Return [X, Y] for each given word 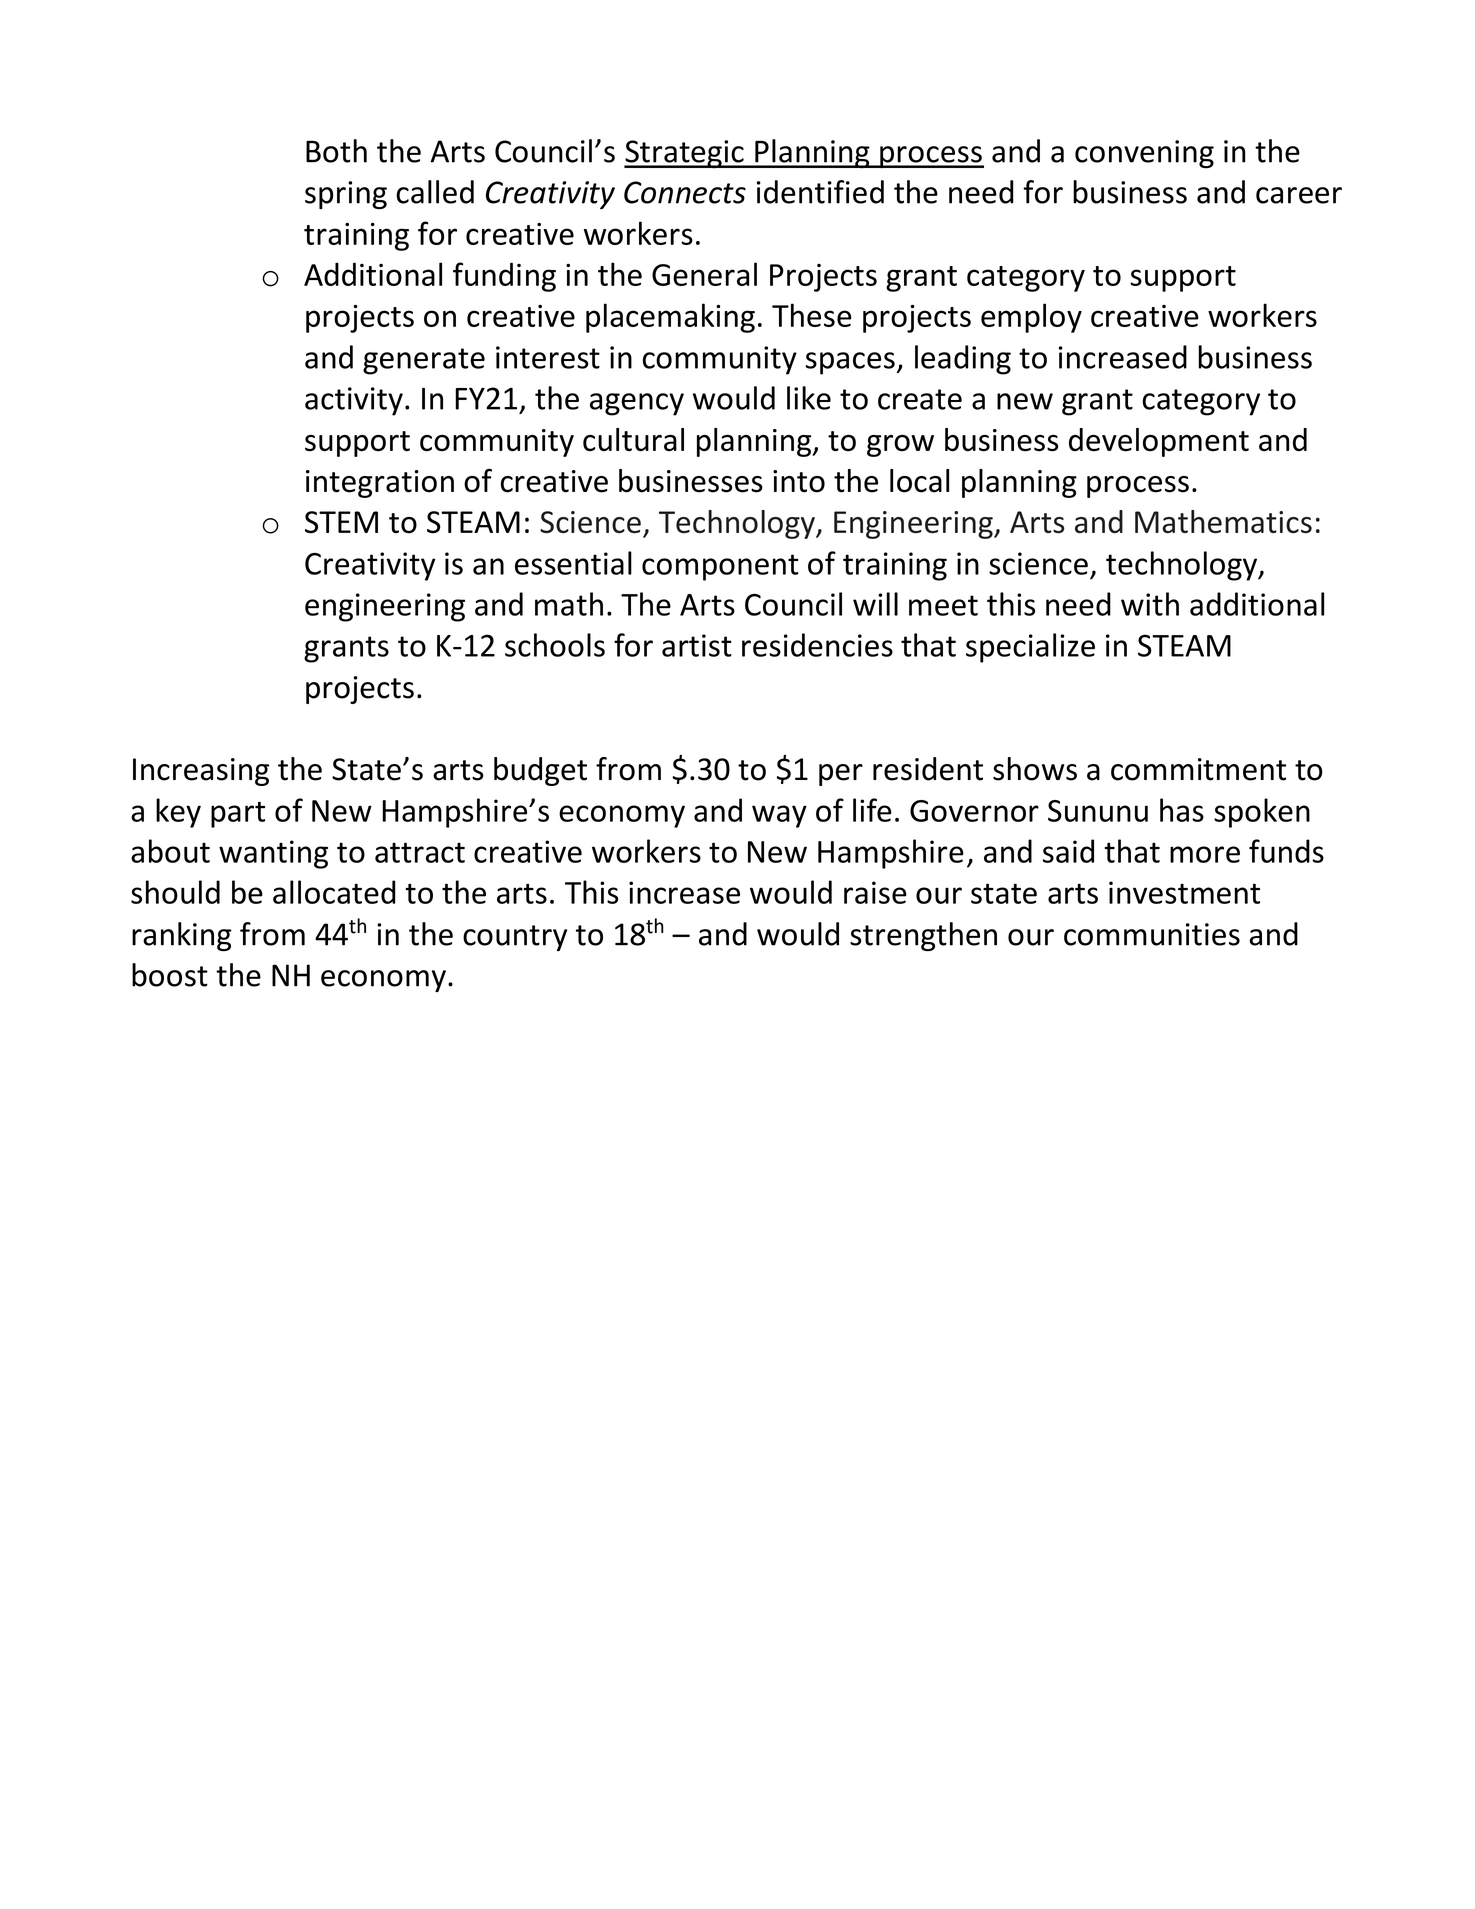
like [809, 398]
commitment [1198, 769]
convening [1144, 154]
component [720, 567]
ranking [182, 936]
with [1150, 604]
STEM [341, 522]
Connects [685, 192]
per [841, 775]
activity [354, 401]
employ [1031, 318]
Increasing [201, 772]
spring [346, 195]
